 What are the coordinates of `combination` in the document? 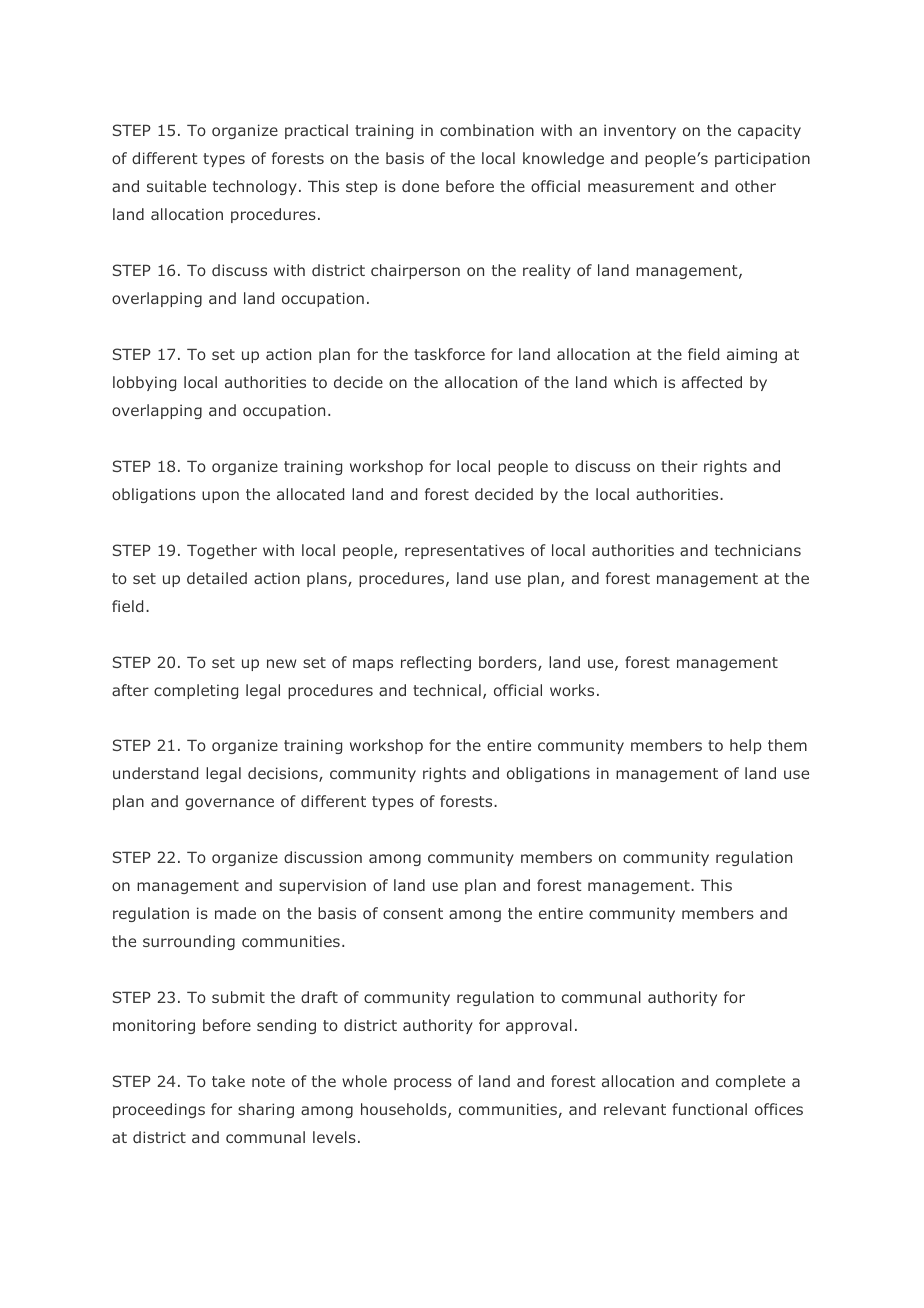 It's located at (487, 130).
